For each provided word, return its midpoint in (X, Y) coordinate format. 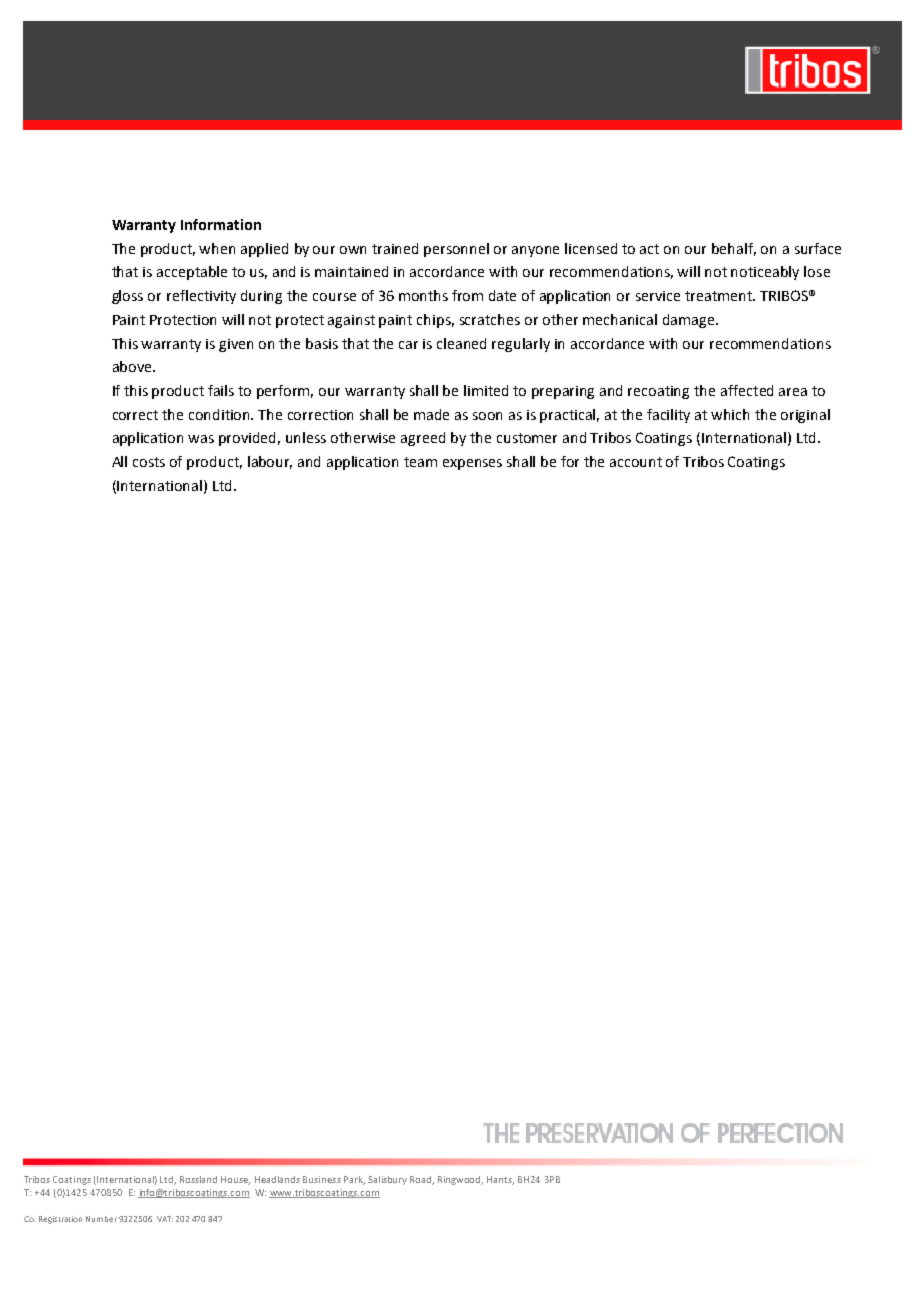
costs (149, 462)
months (423, 295)
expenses (472, 464)
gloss (127, 297)
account (636, 462)
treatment (719, 296)
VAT (165, 1219)
